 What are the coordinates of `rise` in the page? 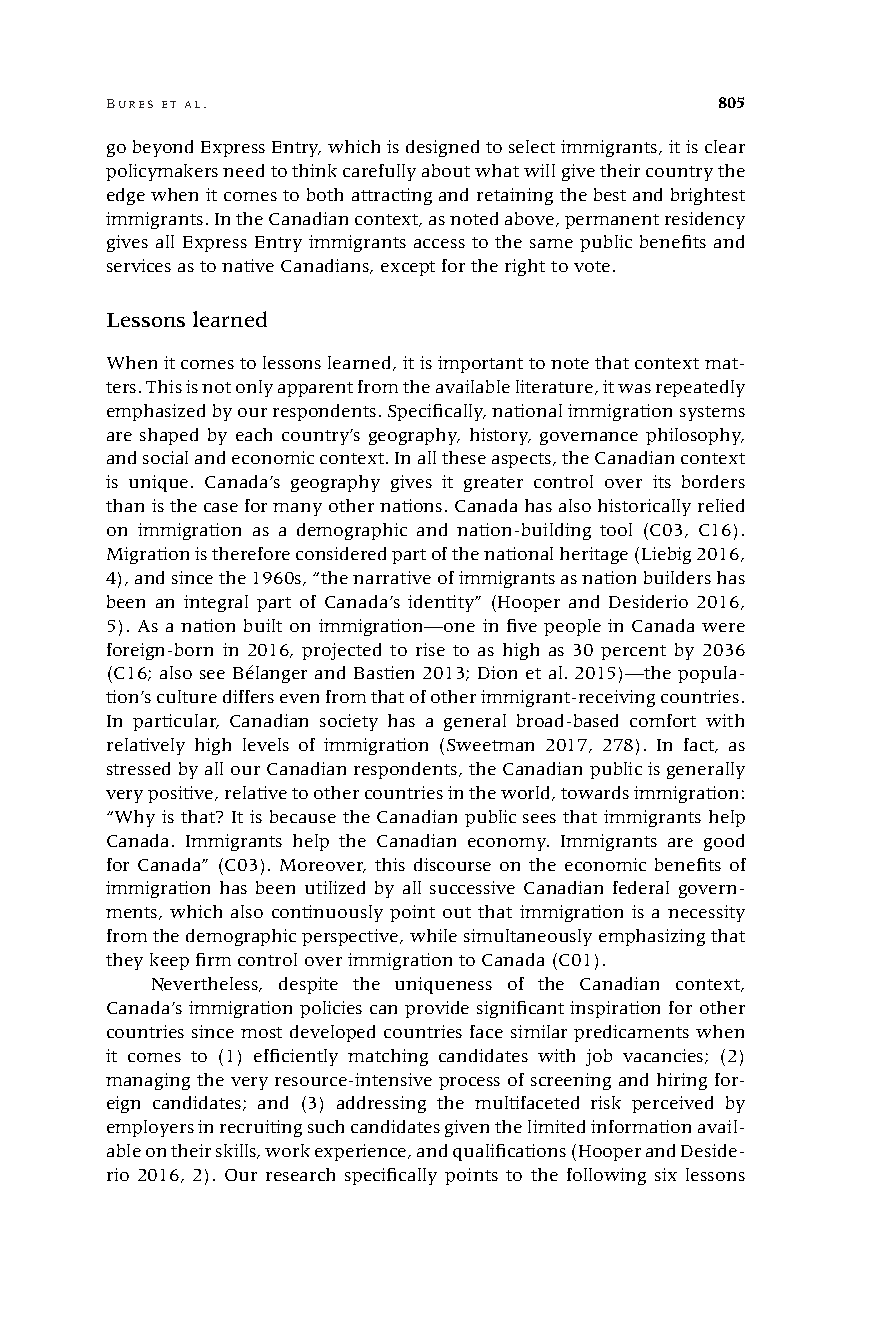 It's located at (430, 649).
